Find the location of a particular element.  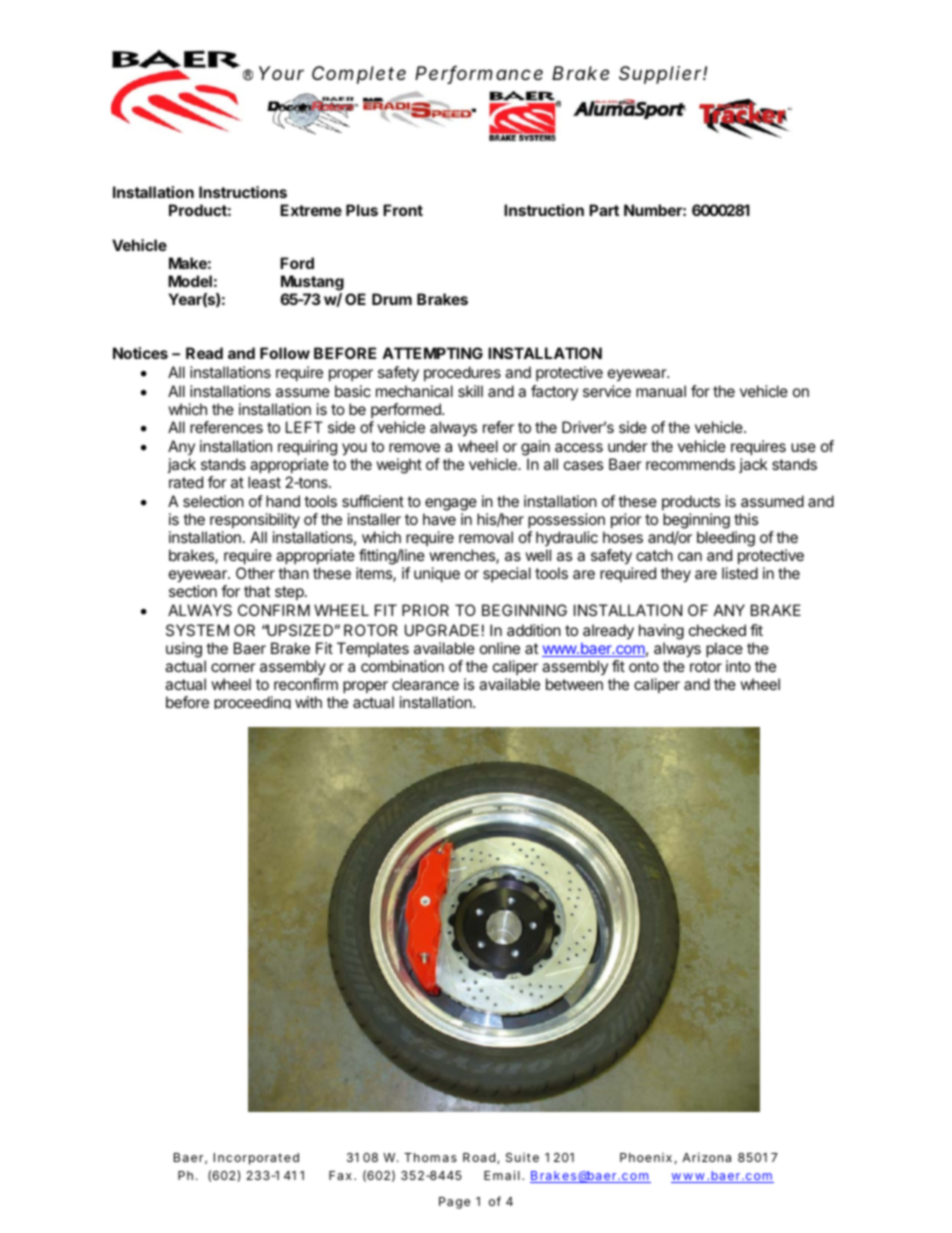

Supplier is located at coordinates (661, 75).
